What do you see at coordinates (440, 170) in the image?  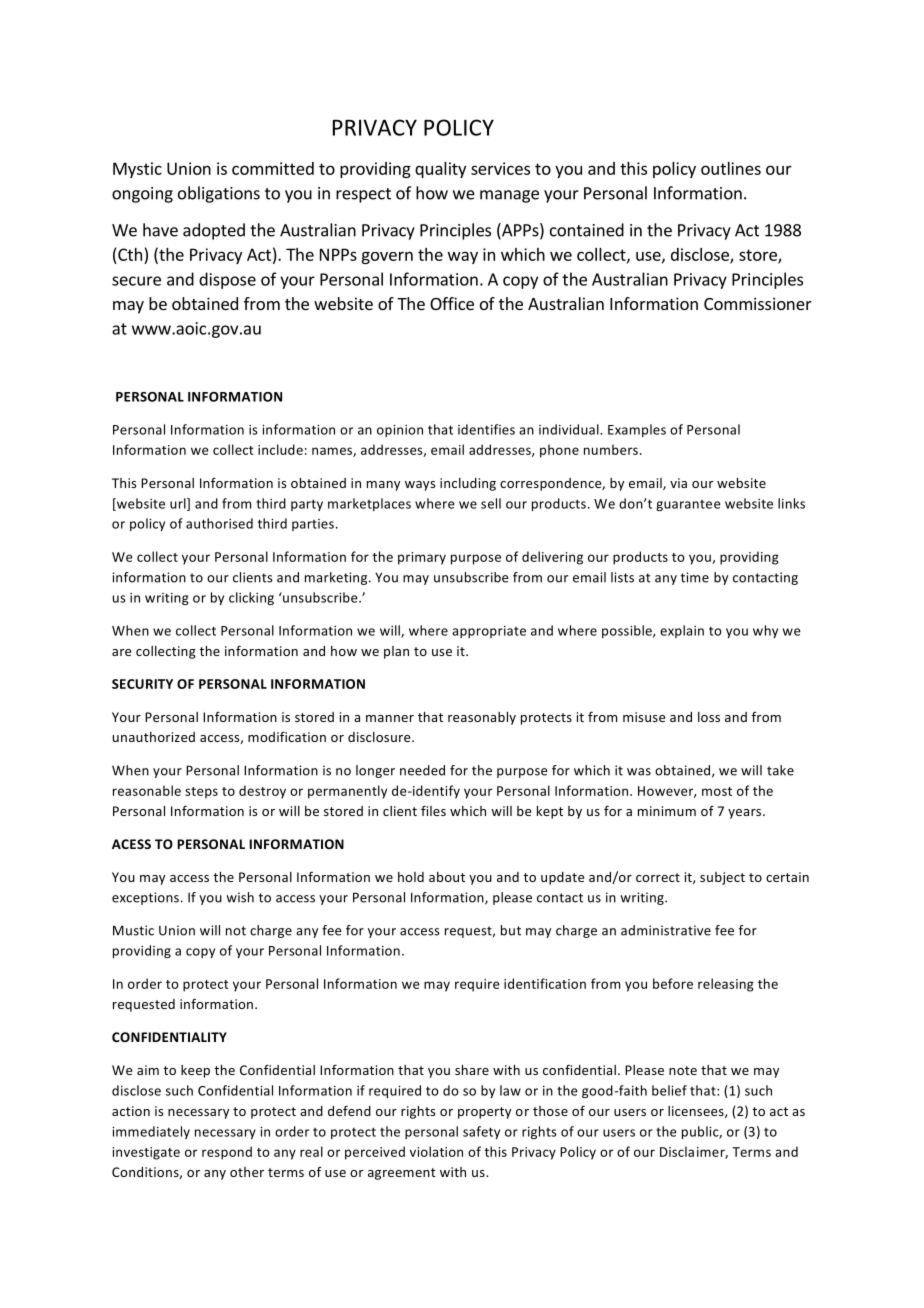 I see `quality` at bounding box center [440, 170].
